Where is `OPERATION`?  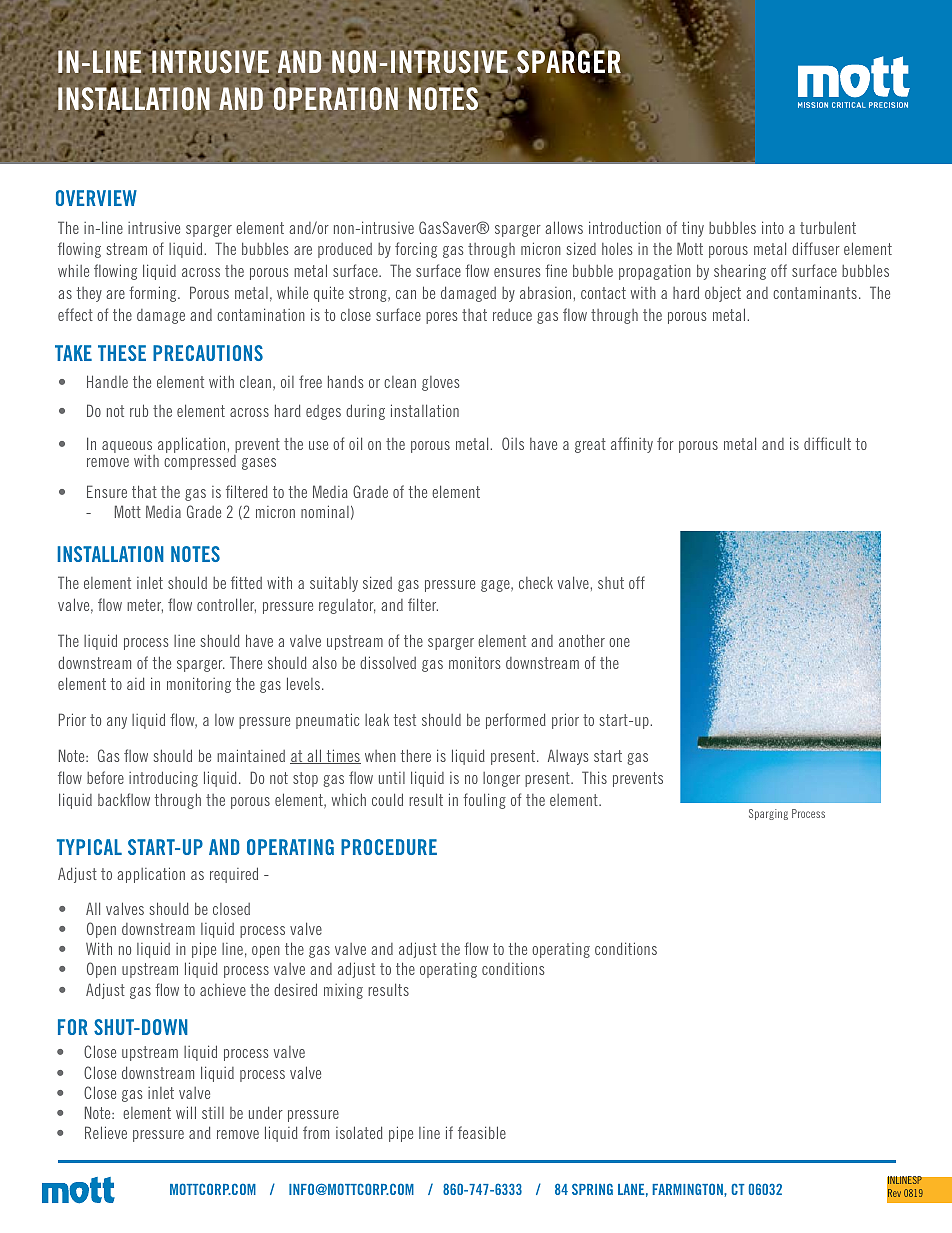
OPERATION is located at coordinates (335, 99).
